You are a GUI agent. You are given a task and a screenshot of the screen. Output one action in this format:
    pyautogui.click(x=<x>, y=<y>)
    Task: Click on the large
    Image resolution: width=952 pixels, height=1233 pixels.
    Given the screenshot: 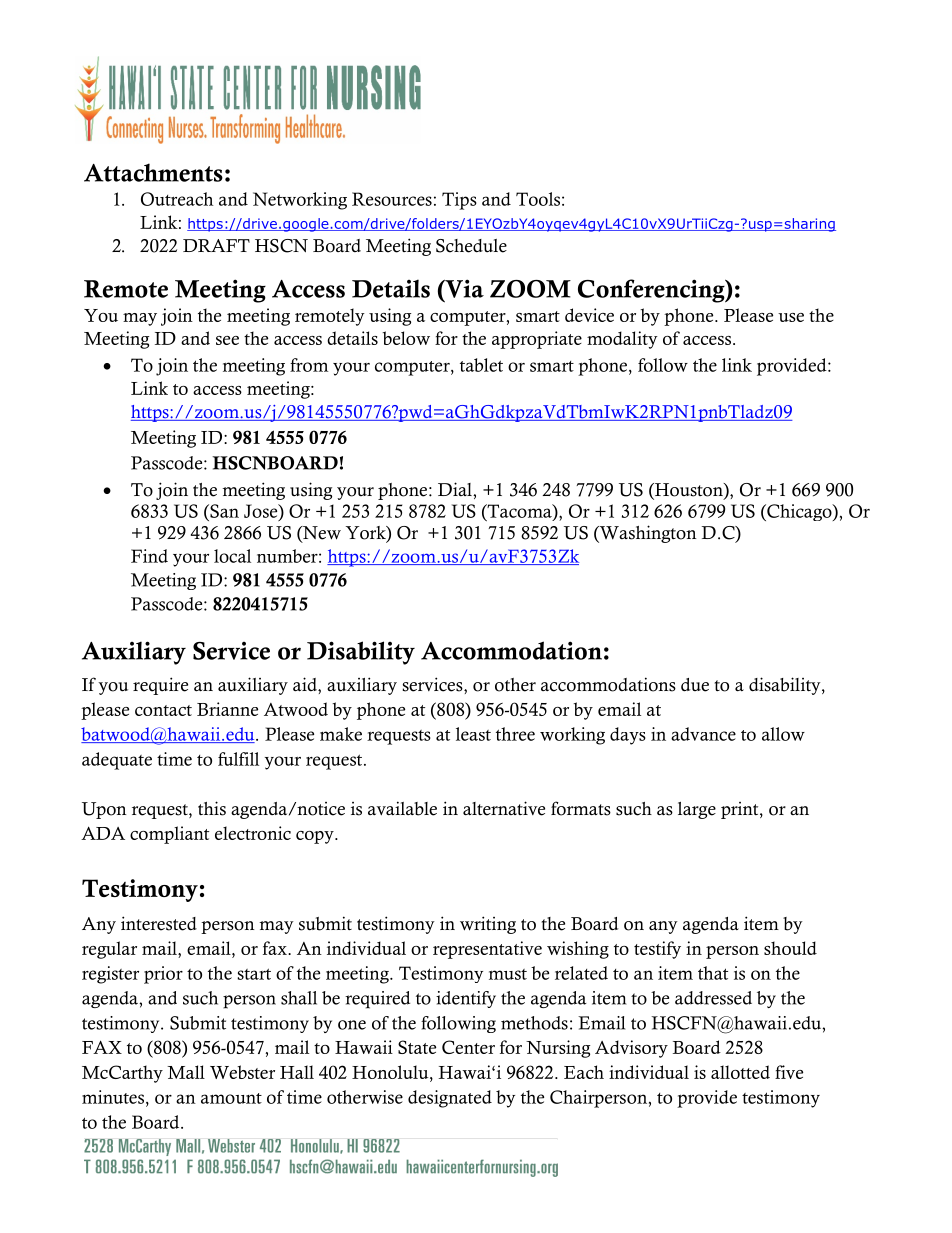 What is the action you would take?
    pyautogui.click(x=697, y=810)
